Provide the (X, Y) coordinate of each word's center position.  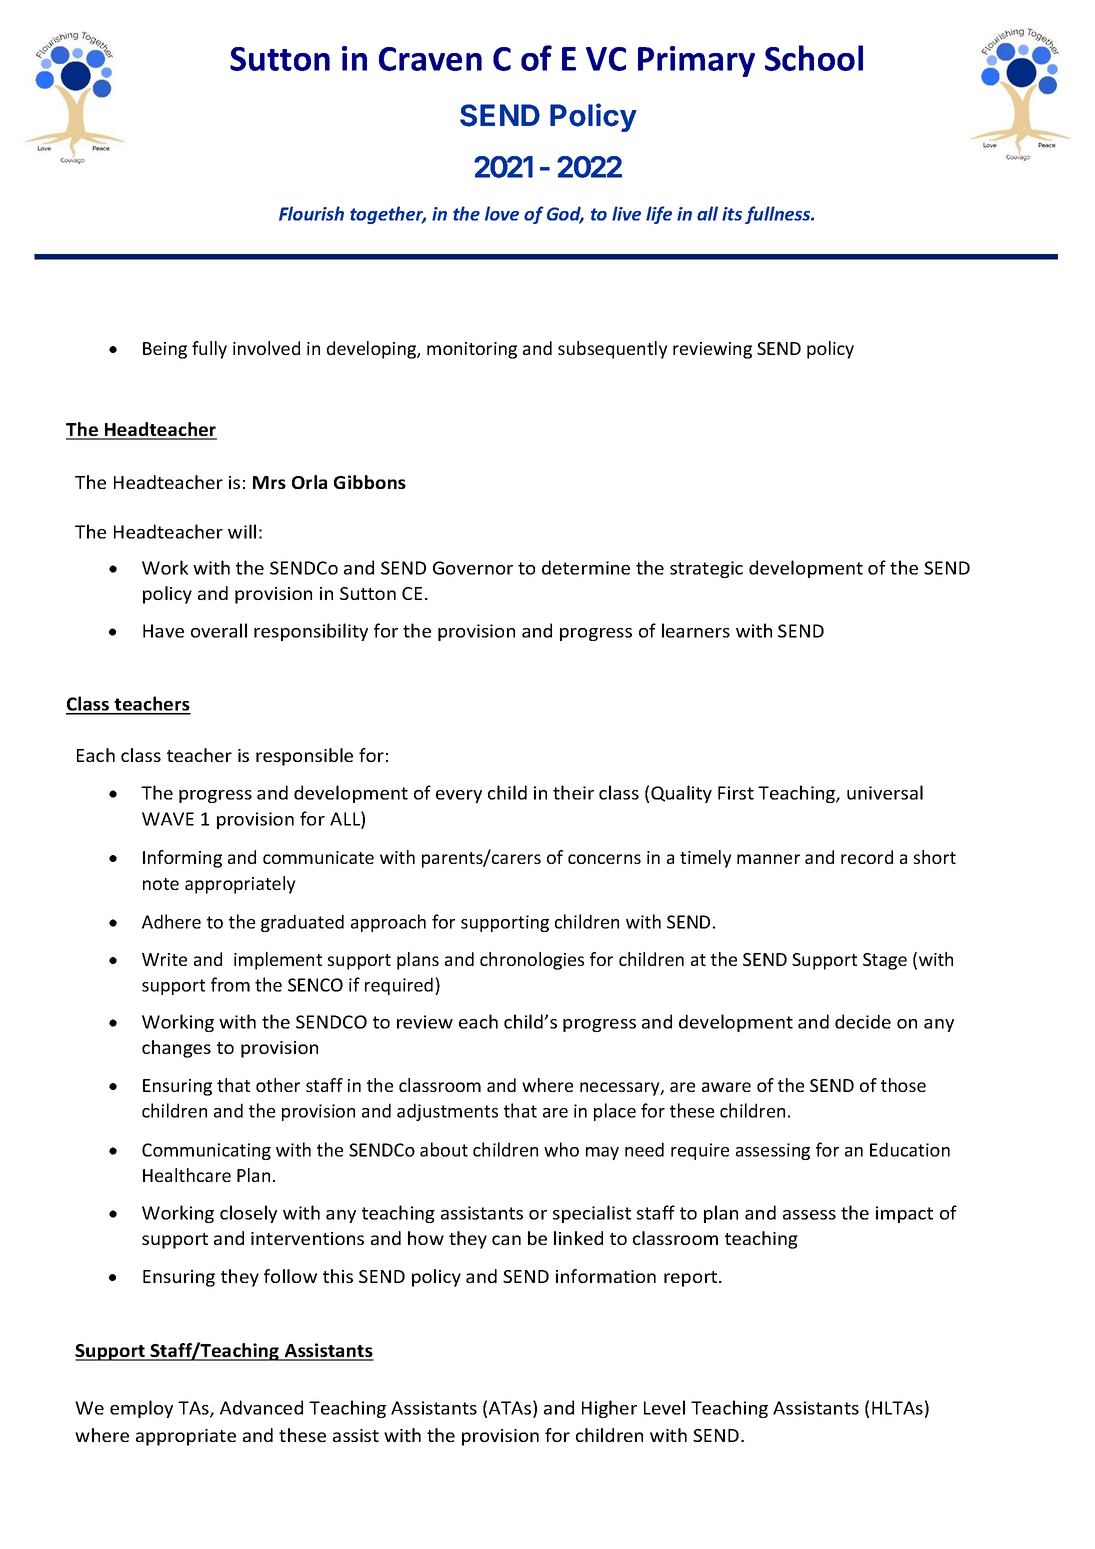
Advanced (261, 1407)
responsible (304, 757)
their (573, 792)
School (814, 58)
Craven (430, 59)
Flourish (311, 213)
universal (885, 792)
